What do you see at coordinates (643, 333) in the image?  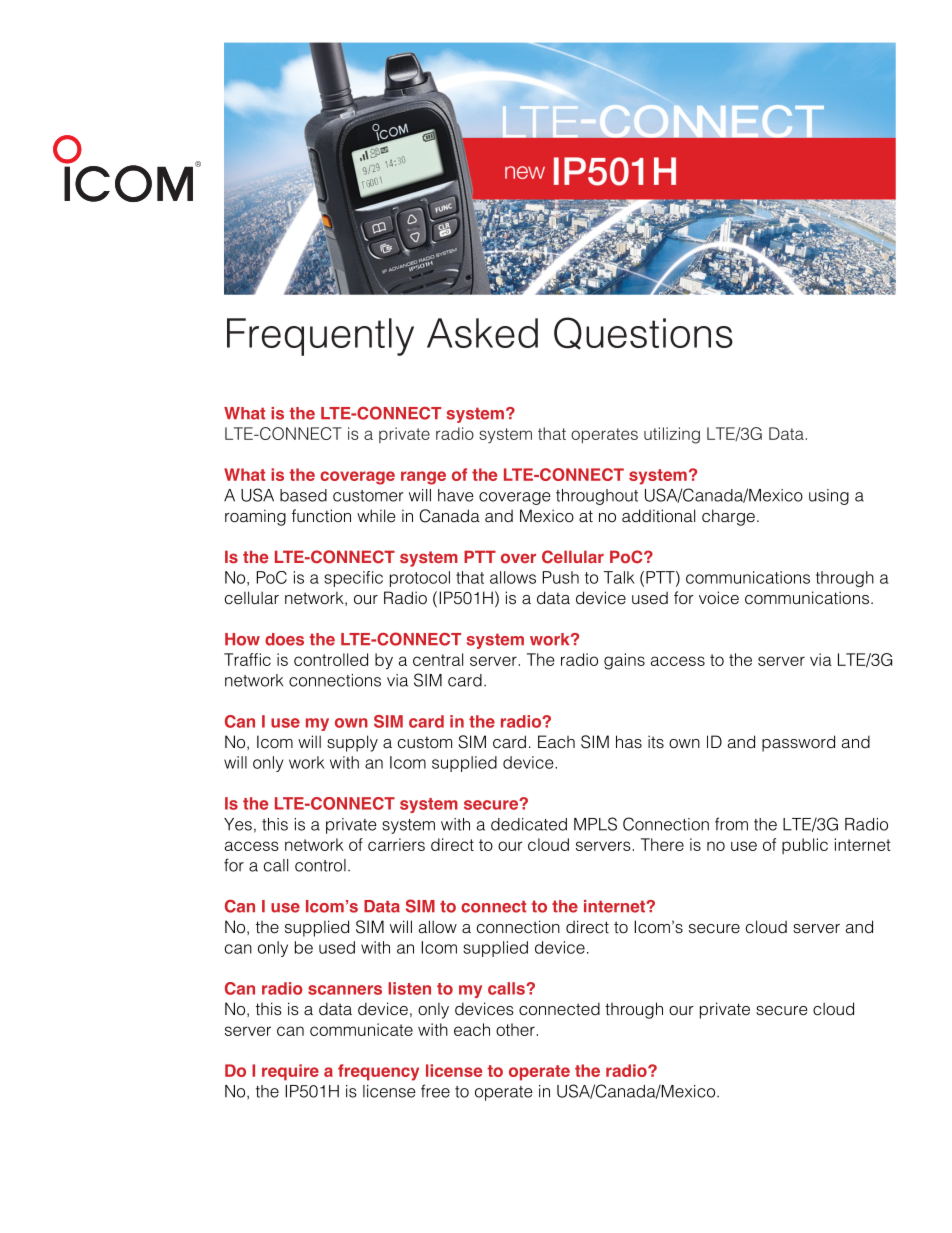 I see `Questions` at bounding box center [643, 333].
